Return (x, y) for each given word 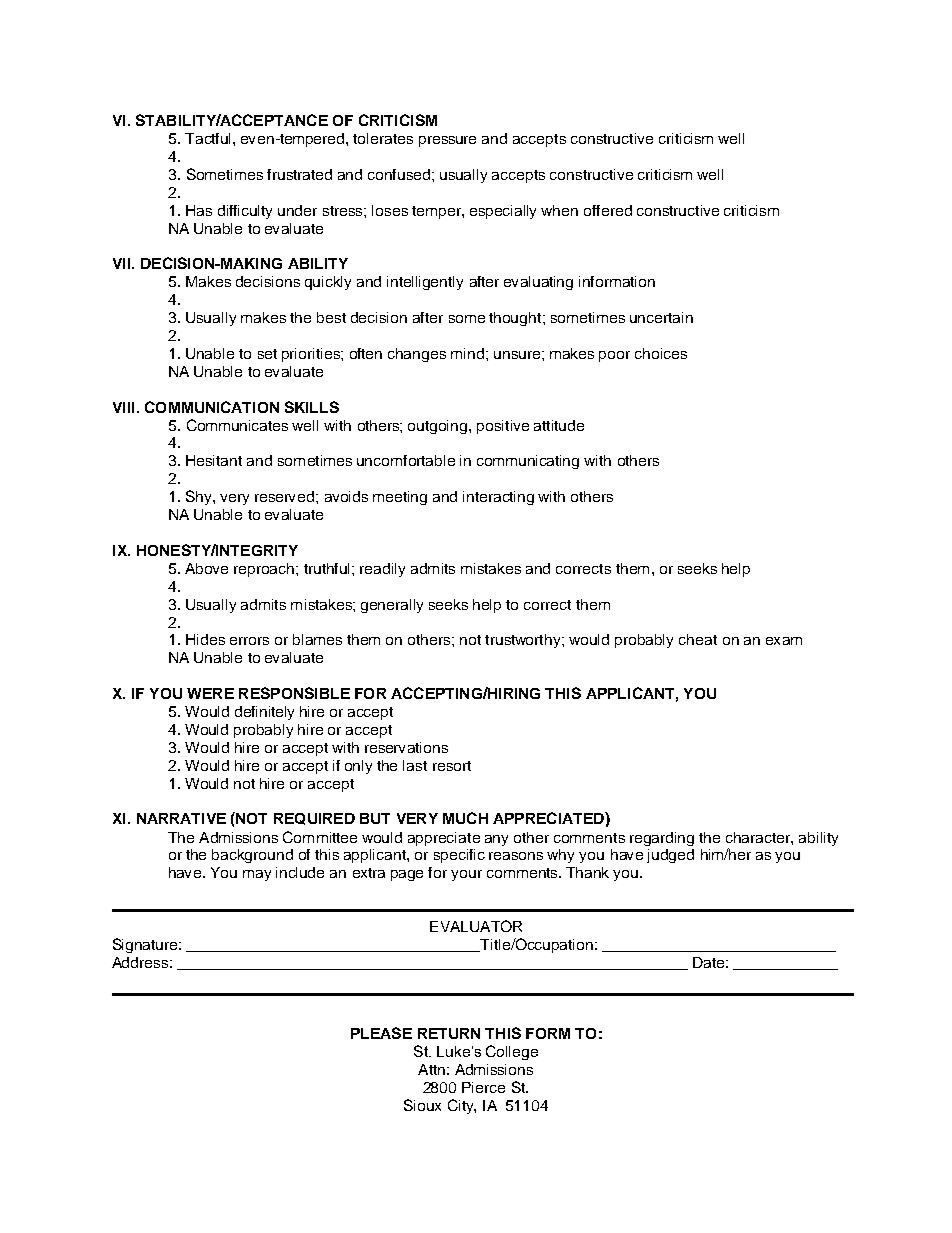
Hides (205, 639)
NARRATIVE (181, 818)
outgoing (439, 427)
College (512, 1052)
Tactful (207, 138)
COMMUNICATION (212, 407)
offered (608, 210)
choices (661, 353)
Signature (147, 945)
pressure (447, 141)
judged (670, 856)
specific (459, 856)
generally (392, 606)
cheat (698, 639)
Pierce (483, 1087)
